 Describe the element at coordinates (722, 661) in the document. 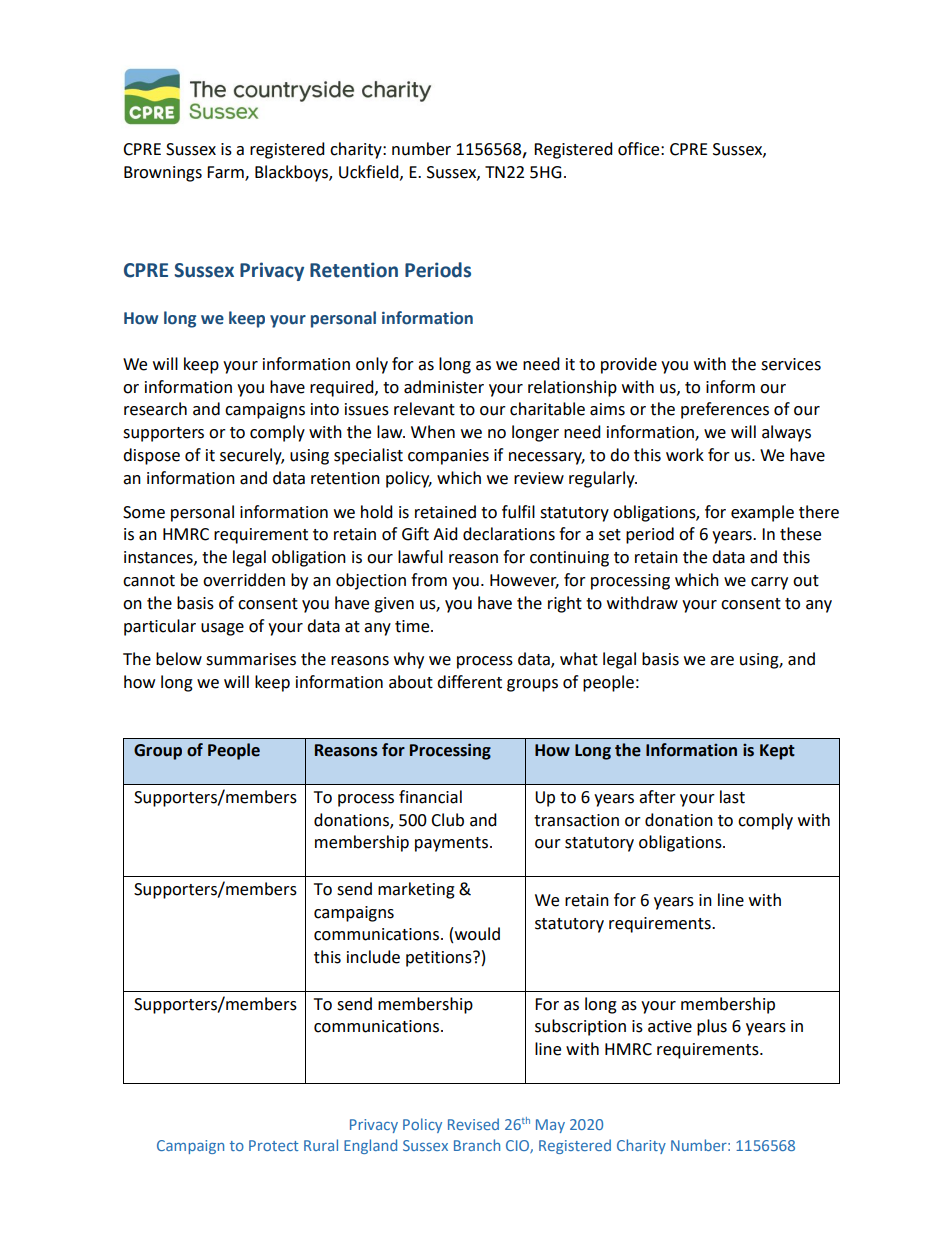

I see `are` at that location.
